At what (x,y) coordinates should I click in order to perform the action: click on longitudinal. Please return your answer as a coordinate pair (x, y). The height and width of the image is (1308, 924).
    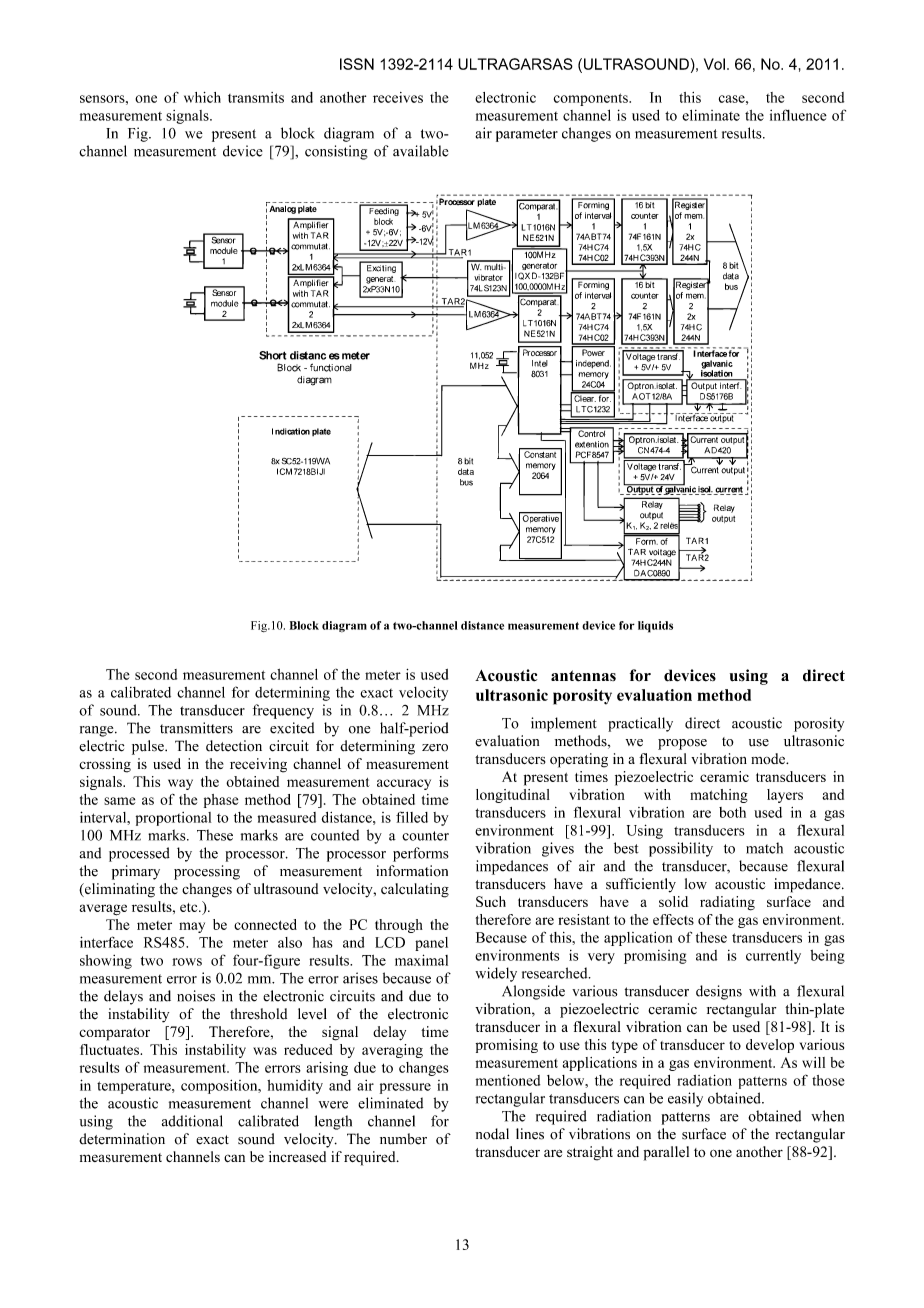
    Looking at the image, I should click on (513, 796).
